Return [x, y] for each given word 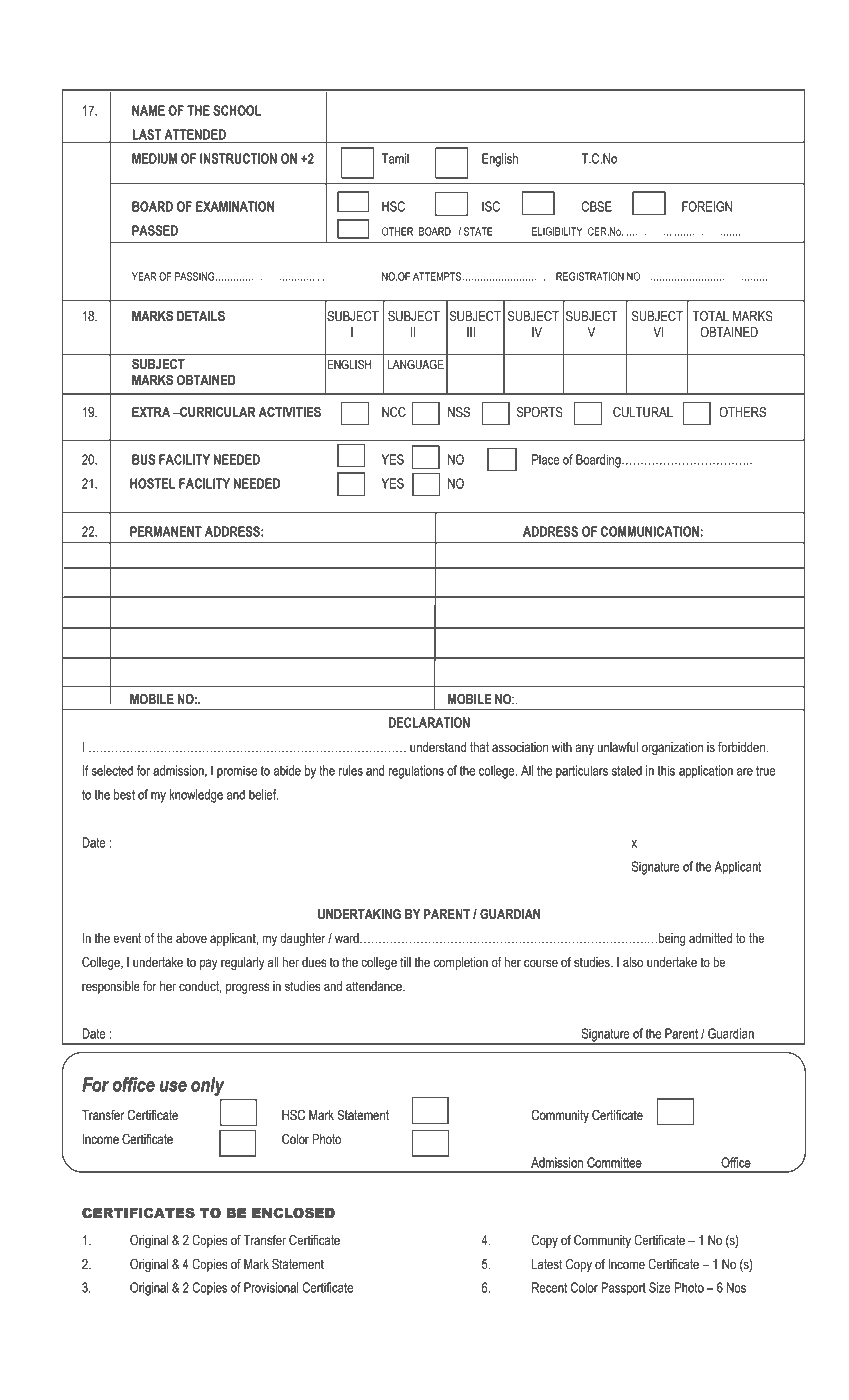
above [191, 938]
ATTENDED [195, 134]
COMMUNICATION [650, 531]
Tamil [395, 158]
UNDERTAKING [359, 914]
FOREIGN [707, 206]
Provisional [271, 1287]
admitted [710, 938]
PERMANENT [166, 531]
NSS [459, 412]
